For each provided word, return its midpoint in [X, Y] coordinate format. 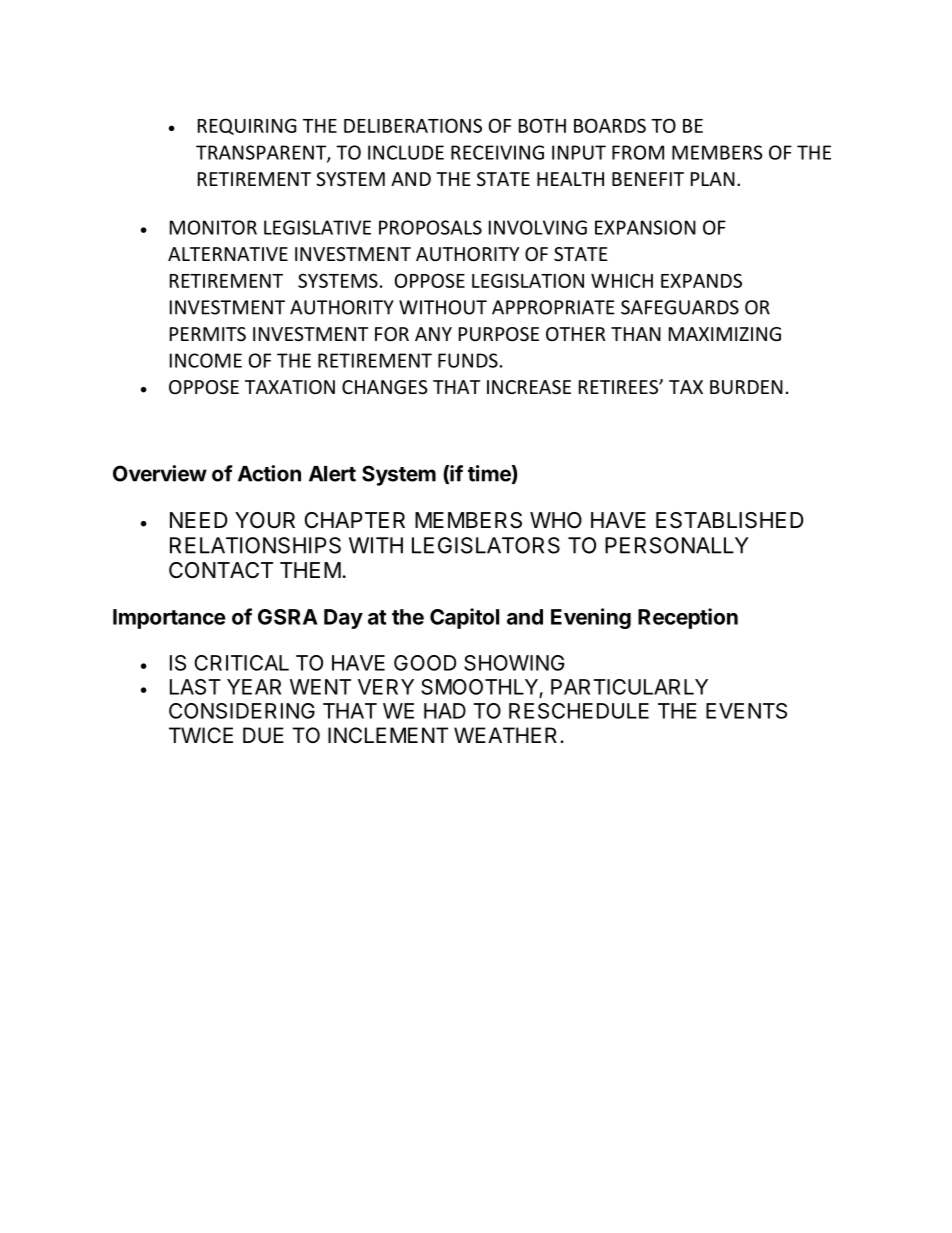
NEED [198, 520]
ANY [433, 334]
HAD [445, 711]
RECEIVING [497, 152]
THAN [636, 334]
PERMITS [208, 334]
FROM [638, 152]
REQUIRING [247, 126]
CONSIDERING [242, 711]
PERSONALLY [677, 545]
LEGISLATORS [486, 545]
